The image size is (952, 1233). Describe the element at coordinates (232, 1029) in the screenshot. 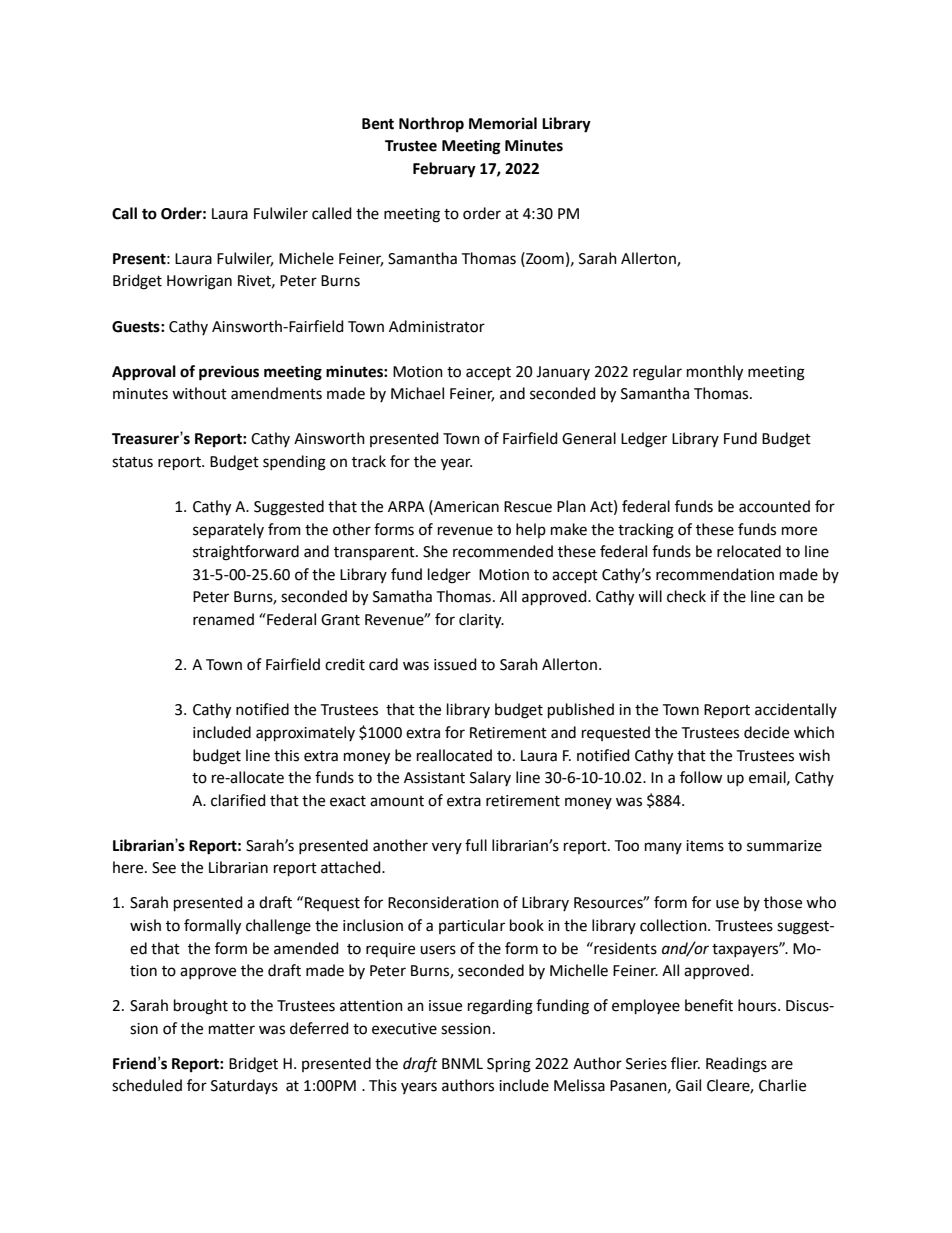

I see `matter` at that location.
